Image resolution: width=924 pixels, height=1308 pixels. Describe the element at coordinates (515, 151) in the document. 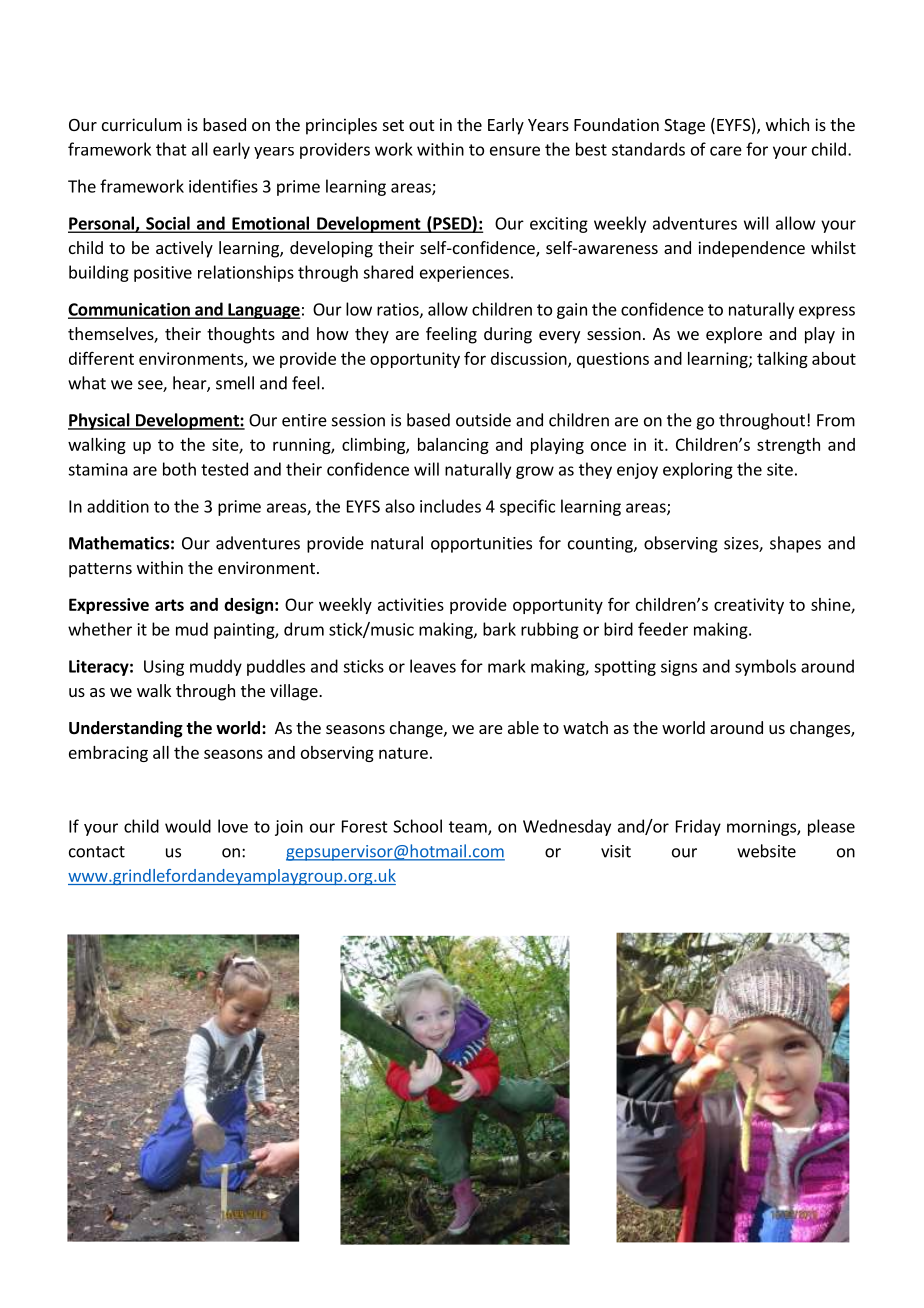

I see `ensure` at that location.
